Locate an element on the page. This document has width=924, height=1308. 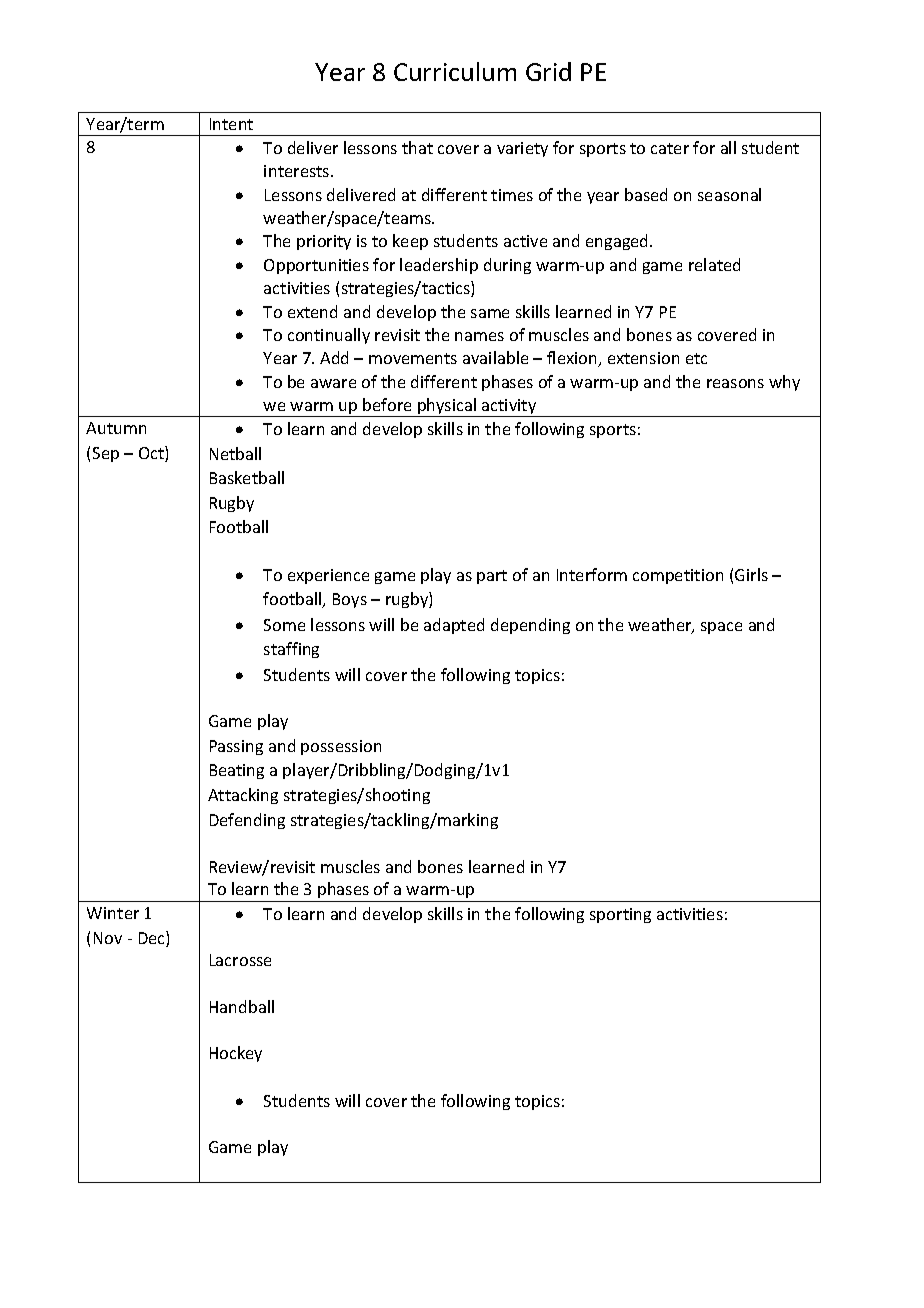
Handball is located at coordinates (242, 1006).
